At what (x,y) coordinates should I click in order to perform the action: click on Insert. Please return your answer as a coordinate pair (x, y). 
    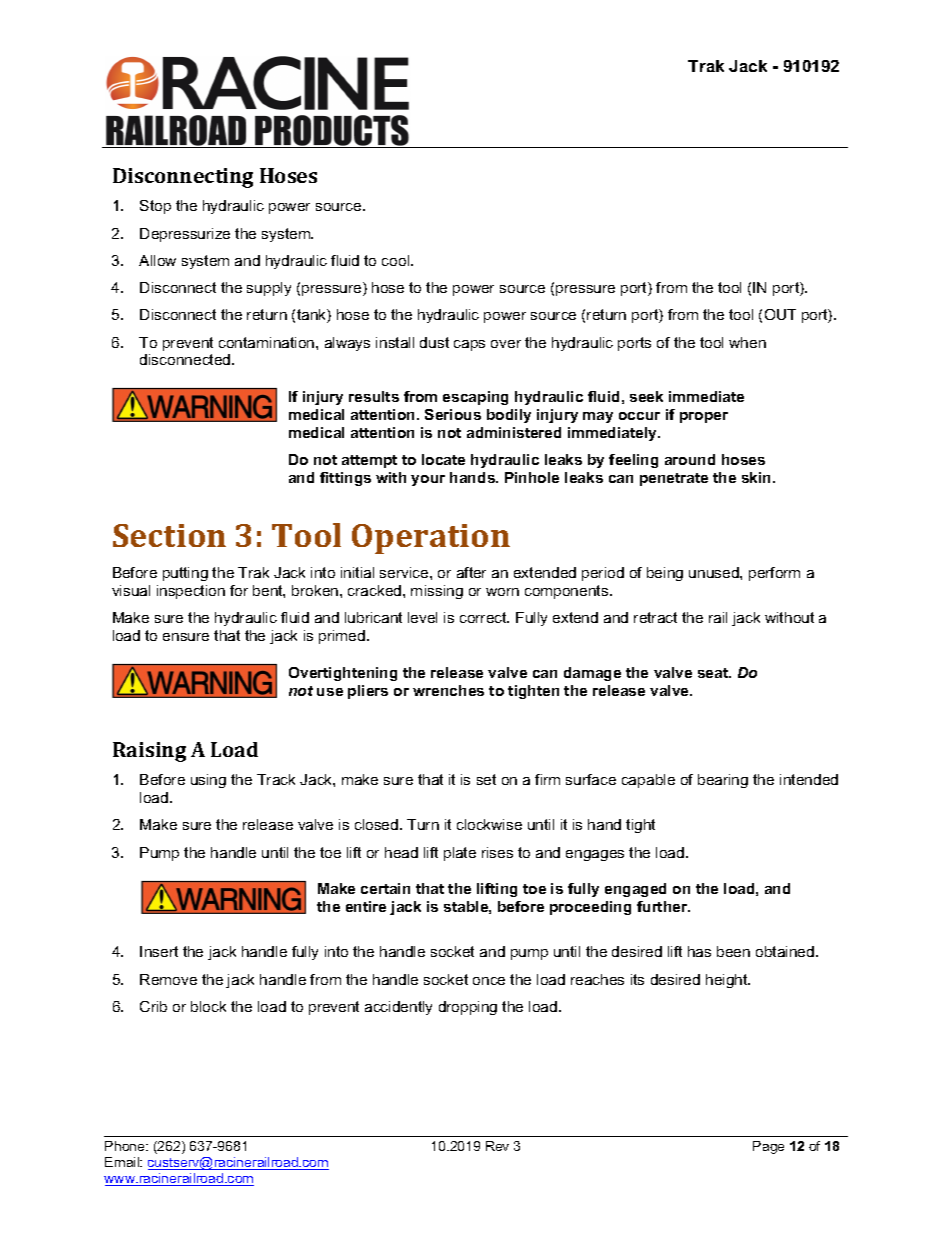
    Looking at the image, I should click on (159, 951).
